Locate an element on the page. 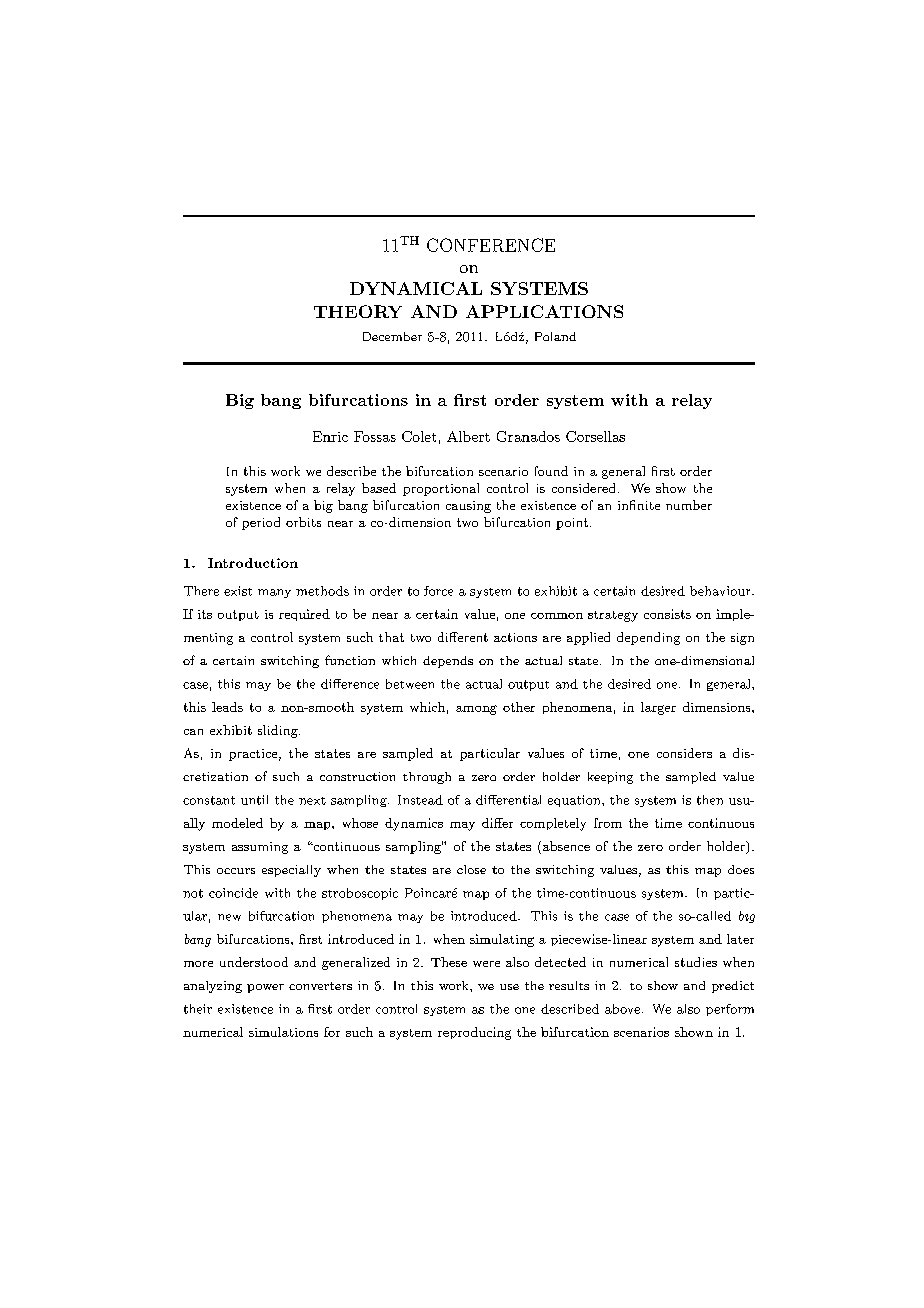 The image size is (924, 1308). APPLICATIONS is located at coordinates (544, 311).
